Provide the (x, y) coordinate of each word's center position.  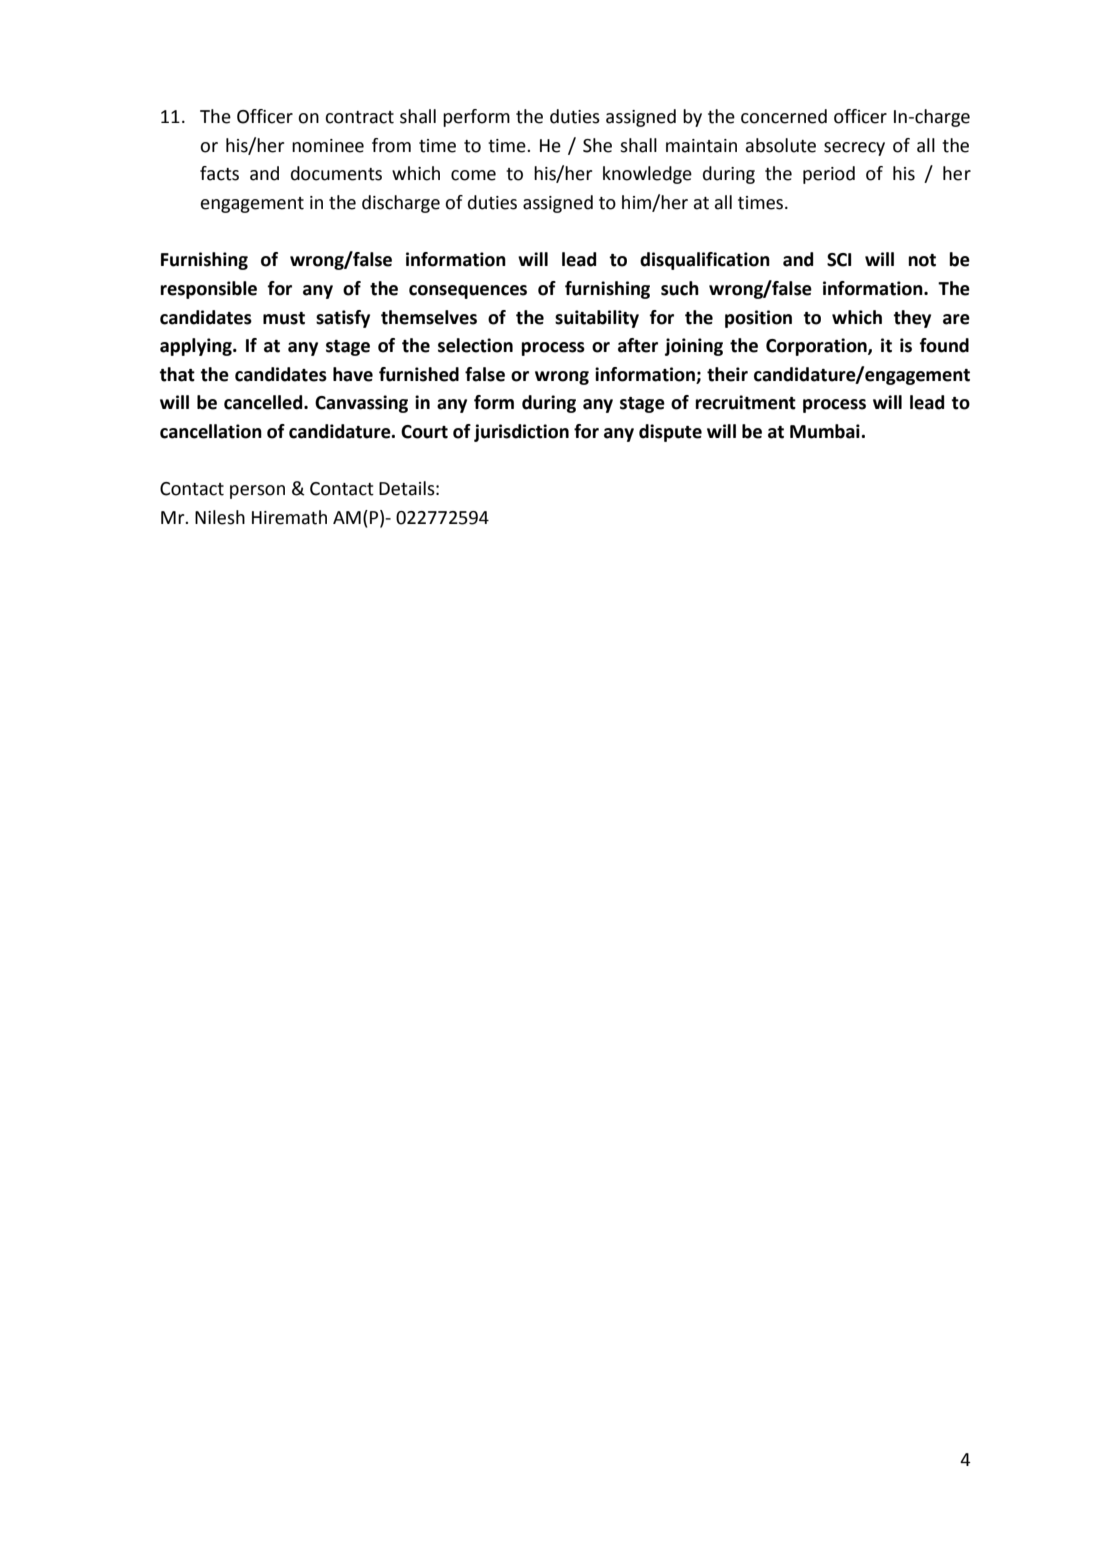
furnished (419, 374)
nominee (328, 146)
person (257, 492)
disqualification (705, 261)
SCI (839, 260)
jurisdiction (521, 433)
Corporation (817, 347)
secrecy (854, 149)
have (353, 374)
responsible (208, 290)
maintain (701, 146)
